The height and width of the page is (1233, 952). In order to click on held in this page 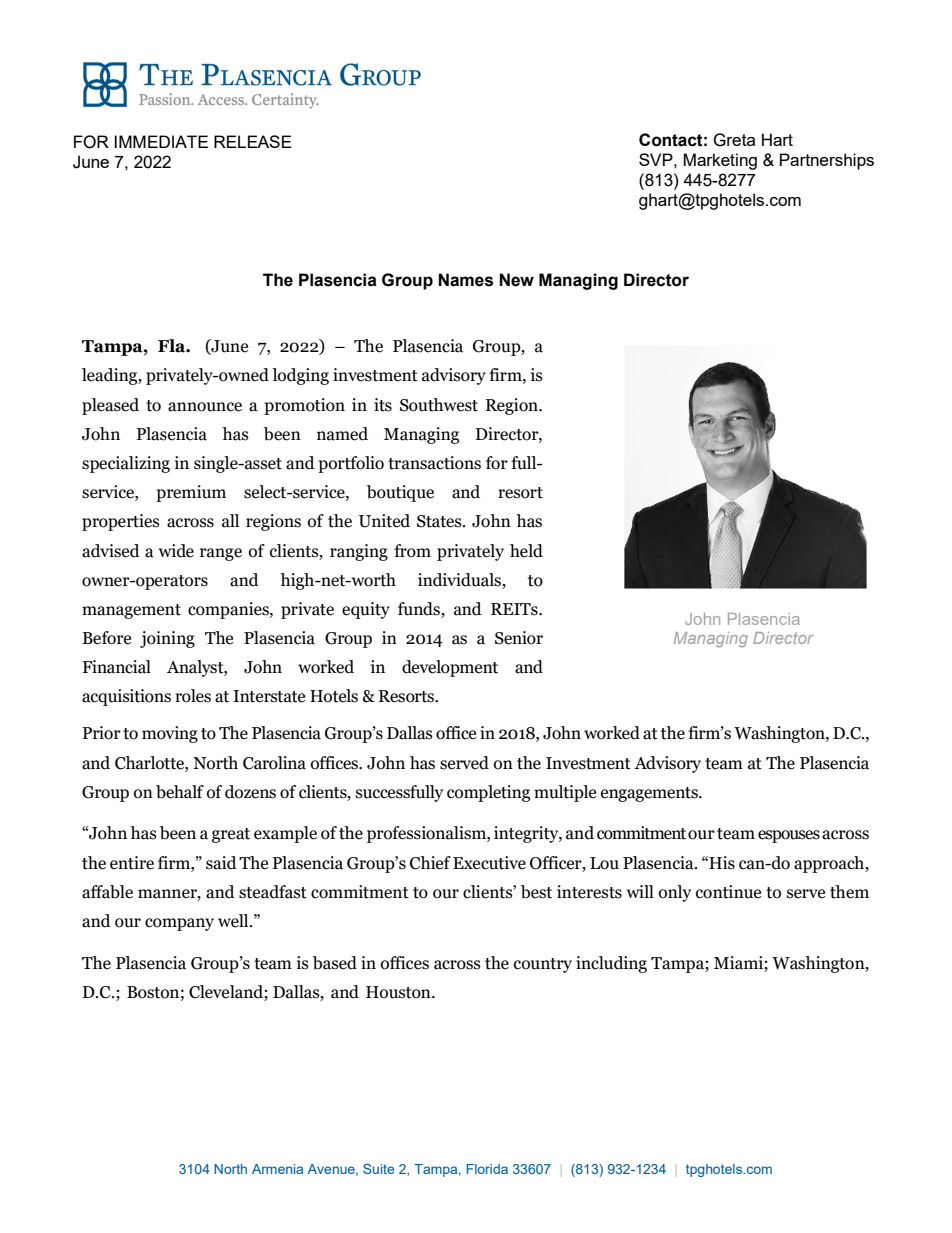, I will do `click(526, 551)`.
